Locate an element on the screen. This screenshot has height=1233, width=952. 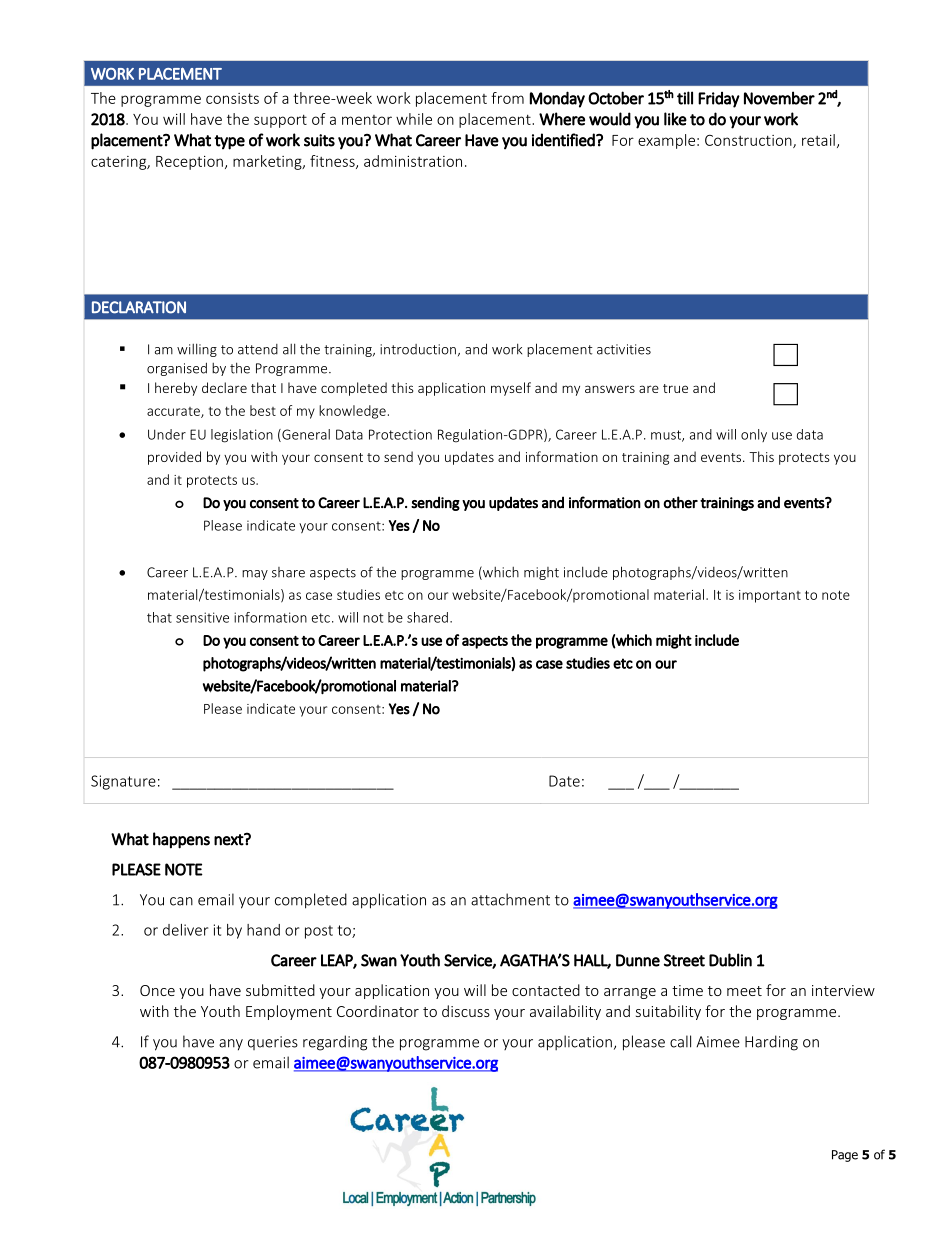
may is located at coordinates (255, 575).
